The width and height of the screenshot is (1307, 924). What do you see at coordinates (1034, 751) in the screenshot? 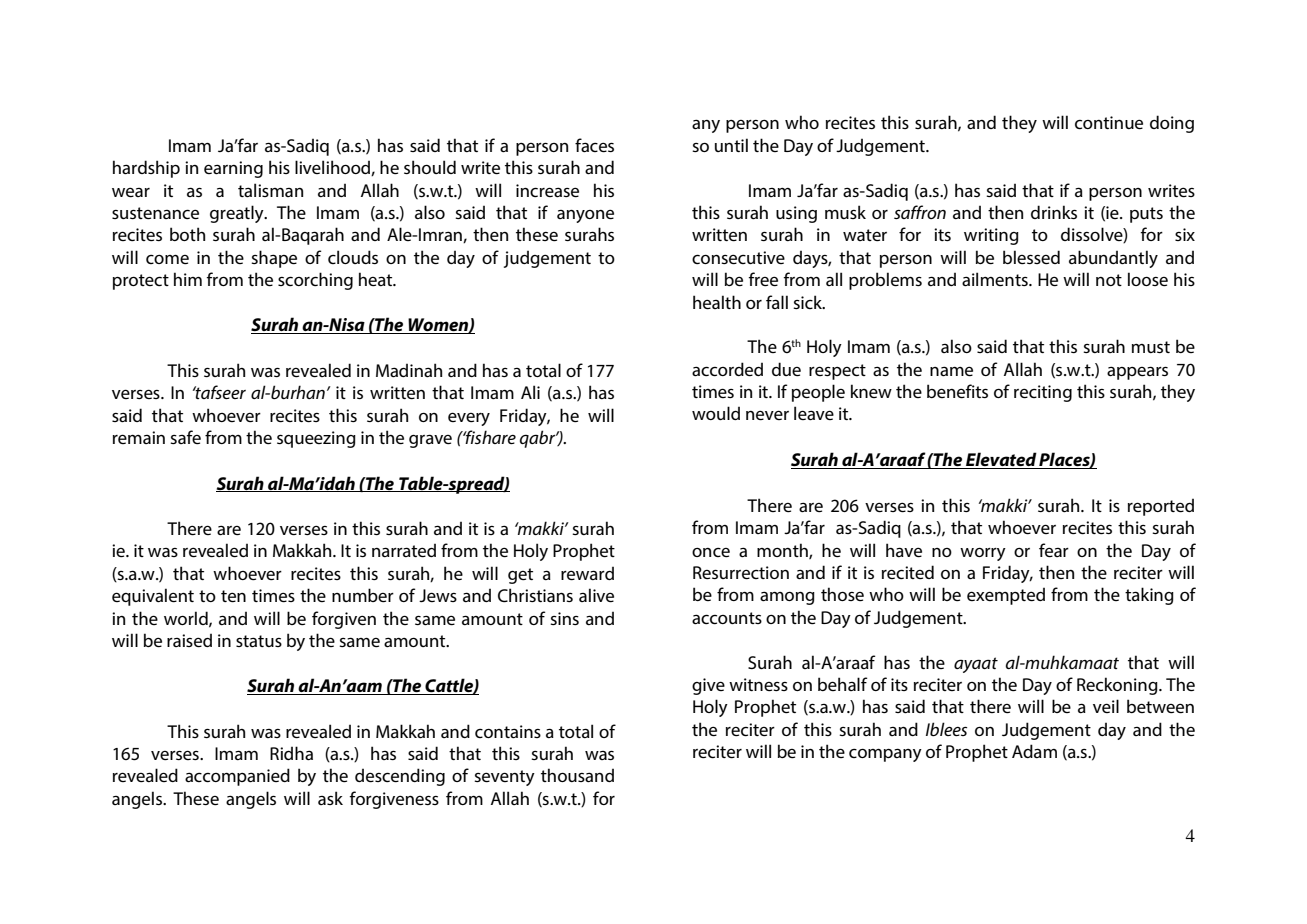
I see `Adam` at bounding box center [1034, 751].
